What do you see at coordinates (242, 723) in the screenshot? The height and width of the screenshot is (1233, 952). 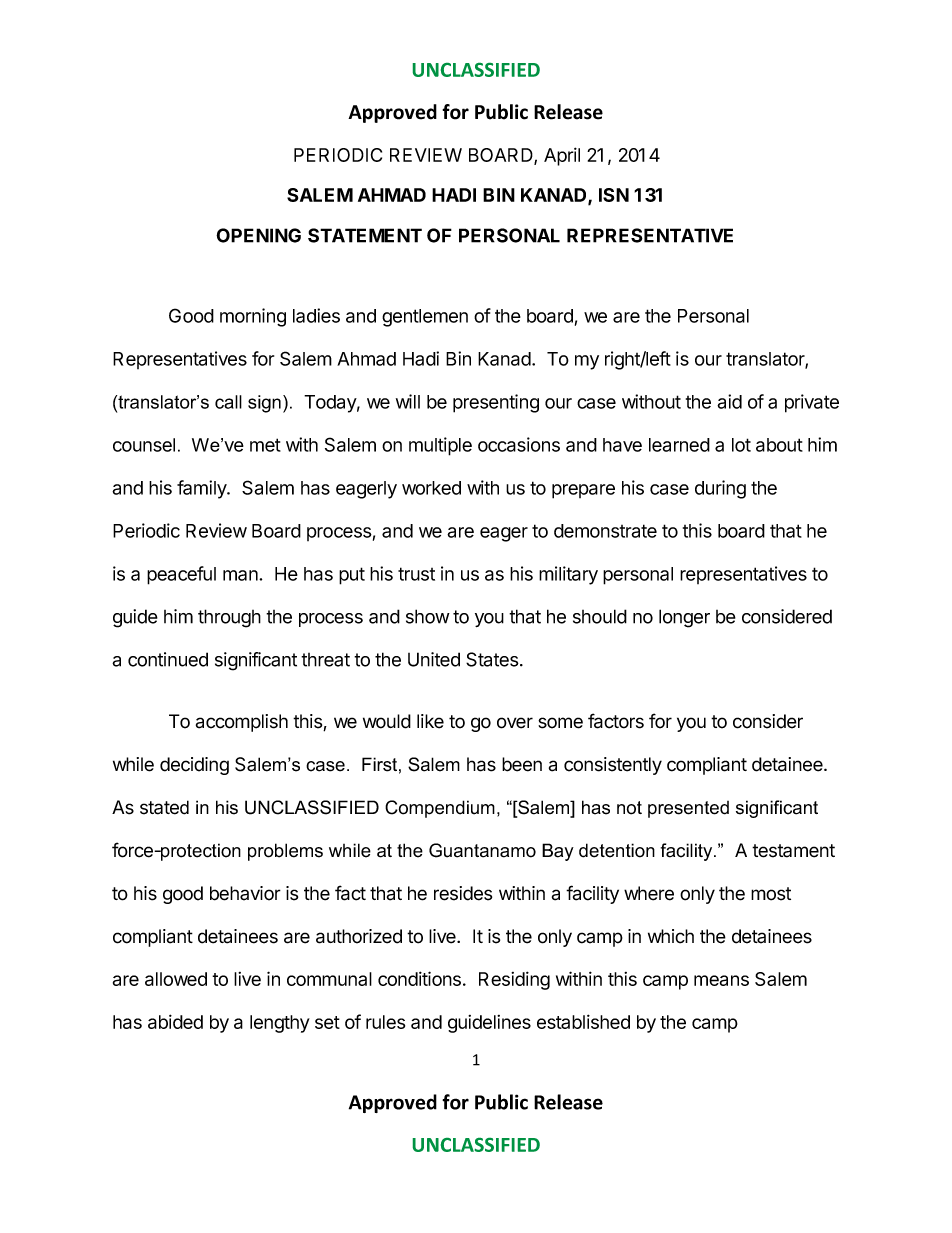 I see `accomplish` at bounding box center [242, 723].
